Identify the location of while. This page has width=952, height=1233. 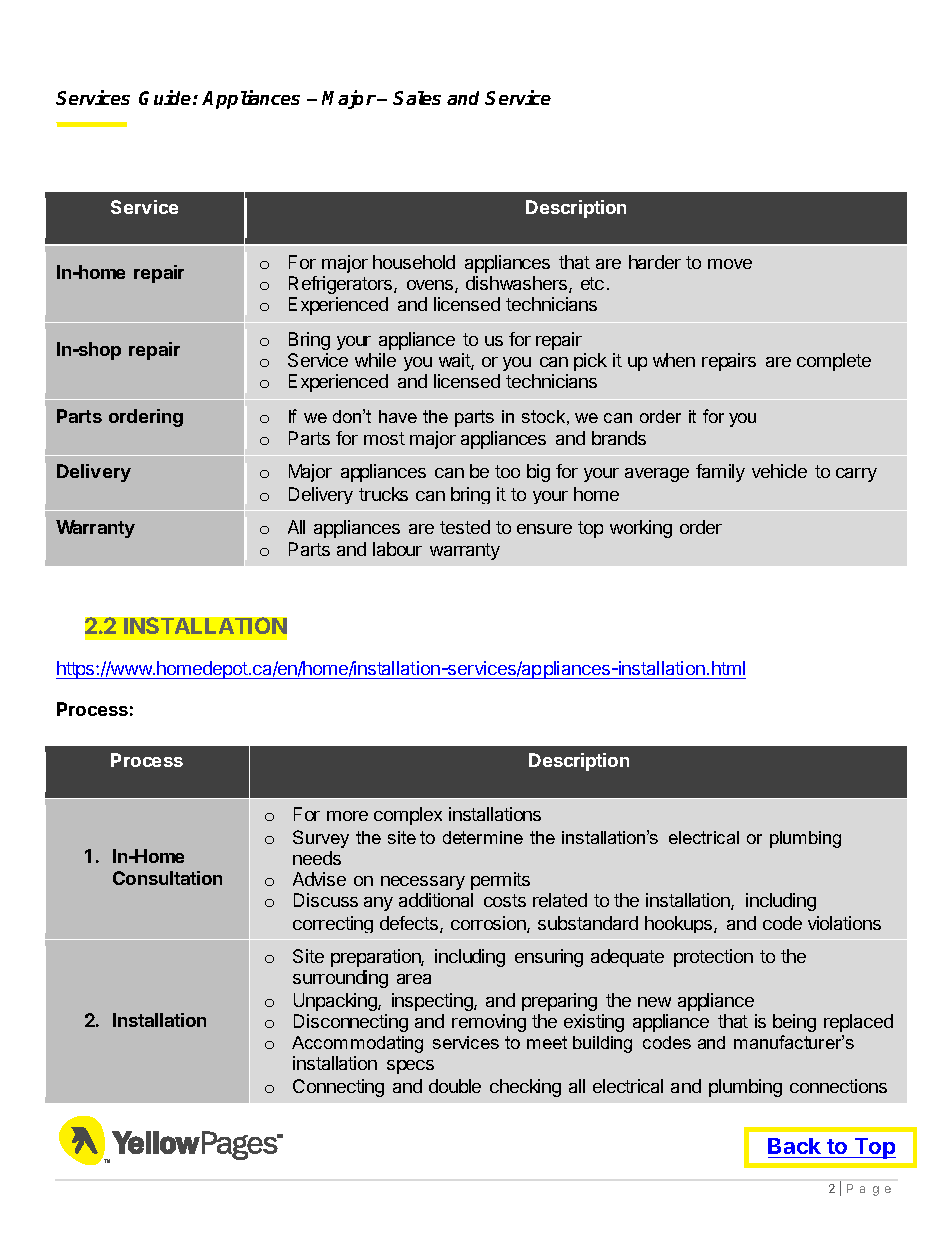
(375, 360).
